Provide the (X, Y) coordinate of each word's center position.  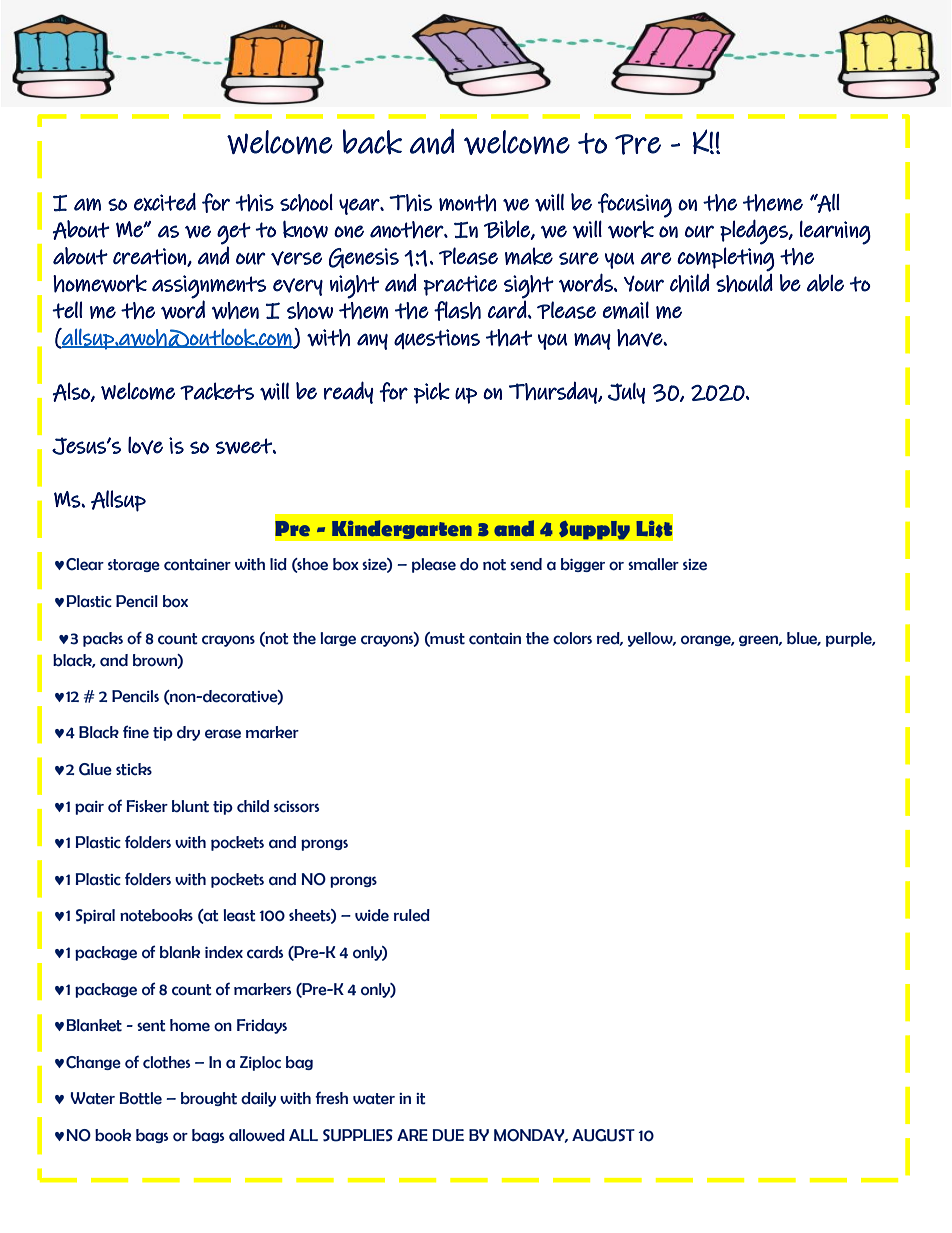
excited (165, 202)
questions (437, 339)
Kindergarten (401, 530)
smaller (653, 564)
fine (136, 732)
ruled (412, 915)
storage (134, 565)
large (338, 639)
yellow (651, 639)
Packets (217, 391)
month (467, 203)
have (640, 338)
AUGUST (603, 1135)
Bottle (141, 1098)
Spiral (95, 916)
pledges (755, 232)
